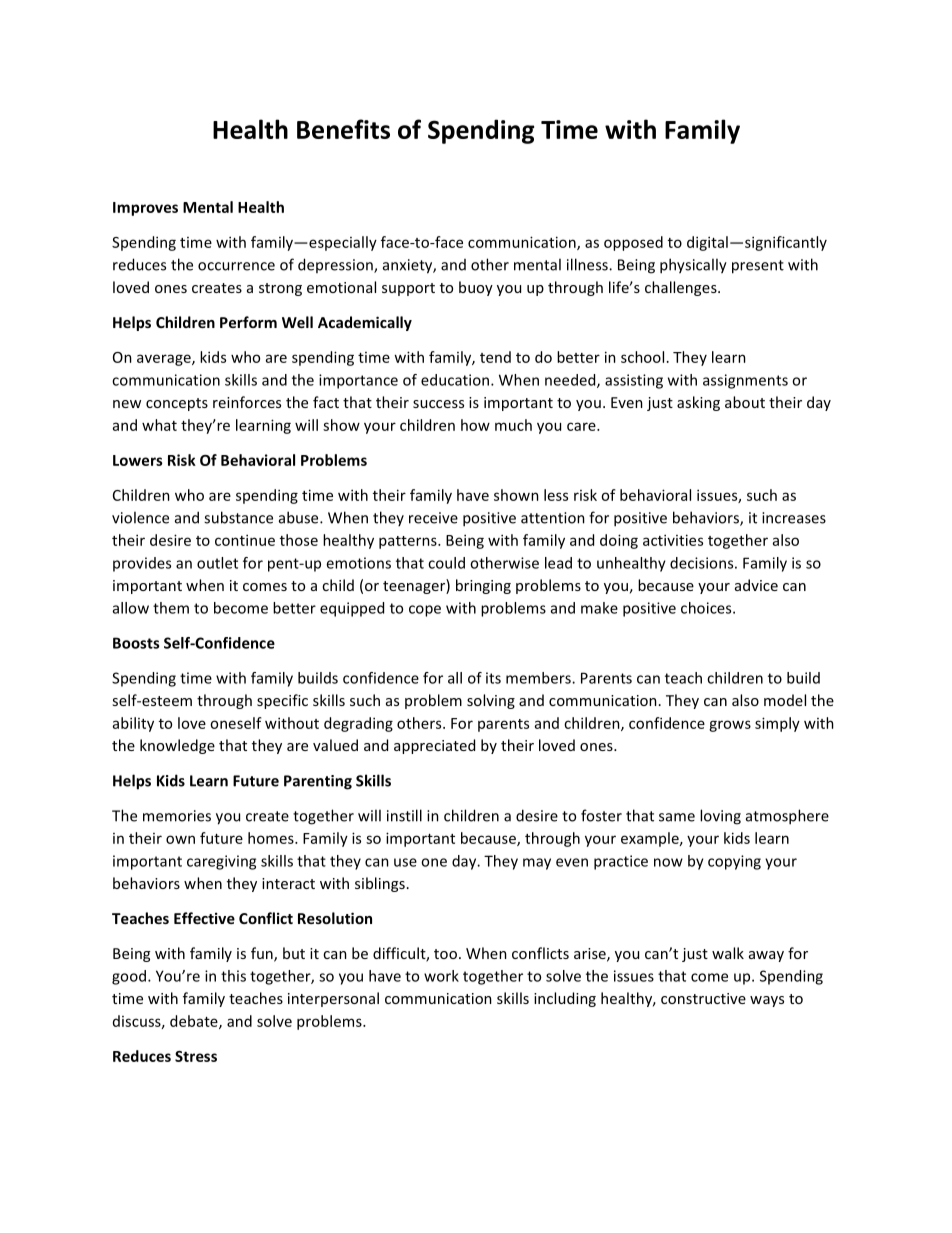 This screenshot has width=952, height=1233. Describe the element at coordinates (673, 540) in the screenshot. I see `activities` at that location.
